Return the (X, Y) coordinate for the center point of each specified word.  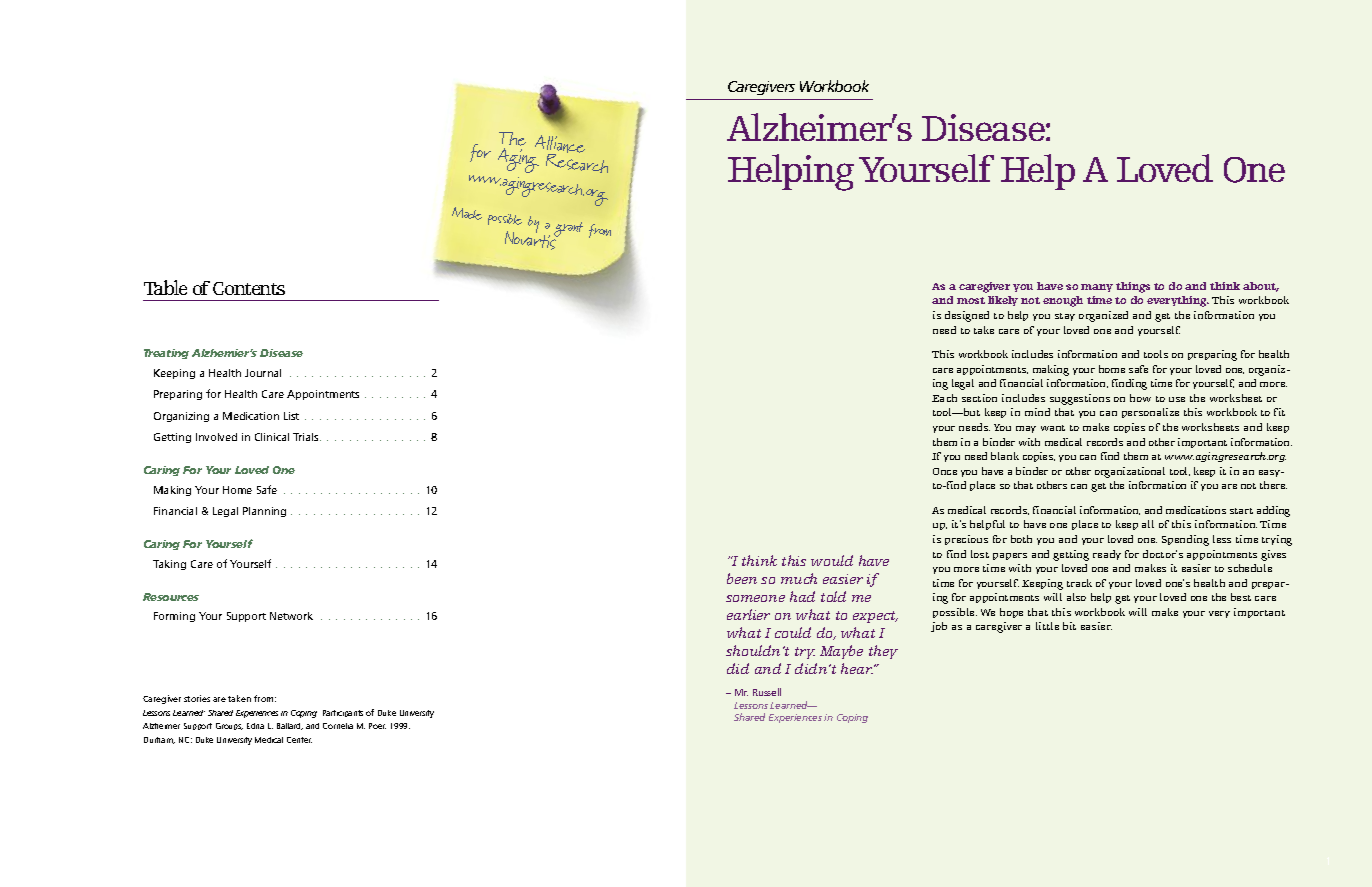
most (971, 300)
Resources (171, 597)
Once (945, 471)
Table (165, 287)
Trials (307, 437)
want (1053, 428)
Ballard (290, 726)
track (1079, 583)
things (1133, 287)
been (742, 578)
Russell (767, 692)
